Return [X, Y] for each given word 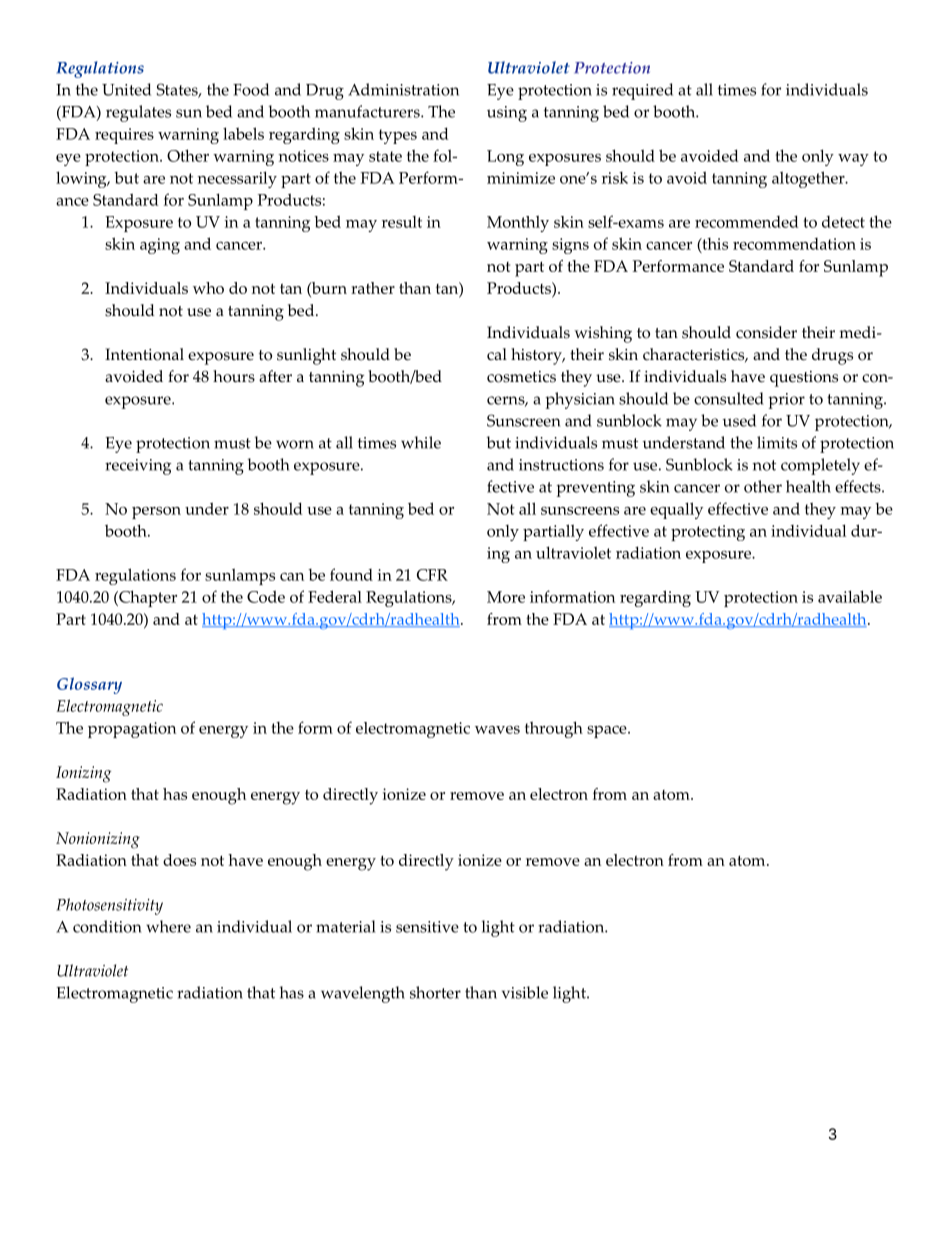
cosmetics [521, 377]
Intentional [144, 354]
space [608, 731]
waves [497, 730]
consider [766, 332]
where [168, 926]
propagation [132, 730]
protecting [708, 533]
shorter [435, 992]
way [853, 160]
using [507, 114]
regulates [138, 113]
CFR [432, 575]
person [156, 513]
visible [525, 992]
